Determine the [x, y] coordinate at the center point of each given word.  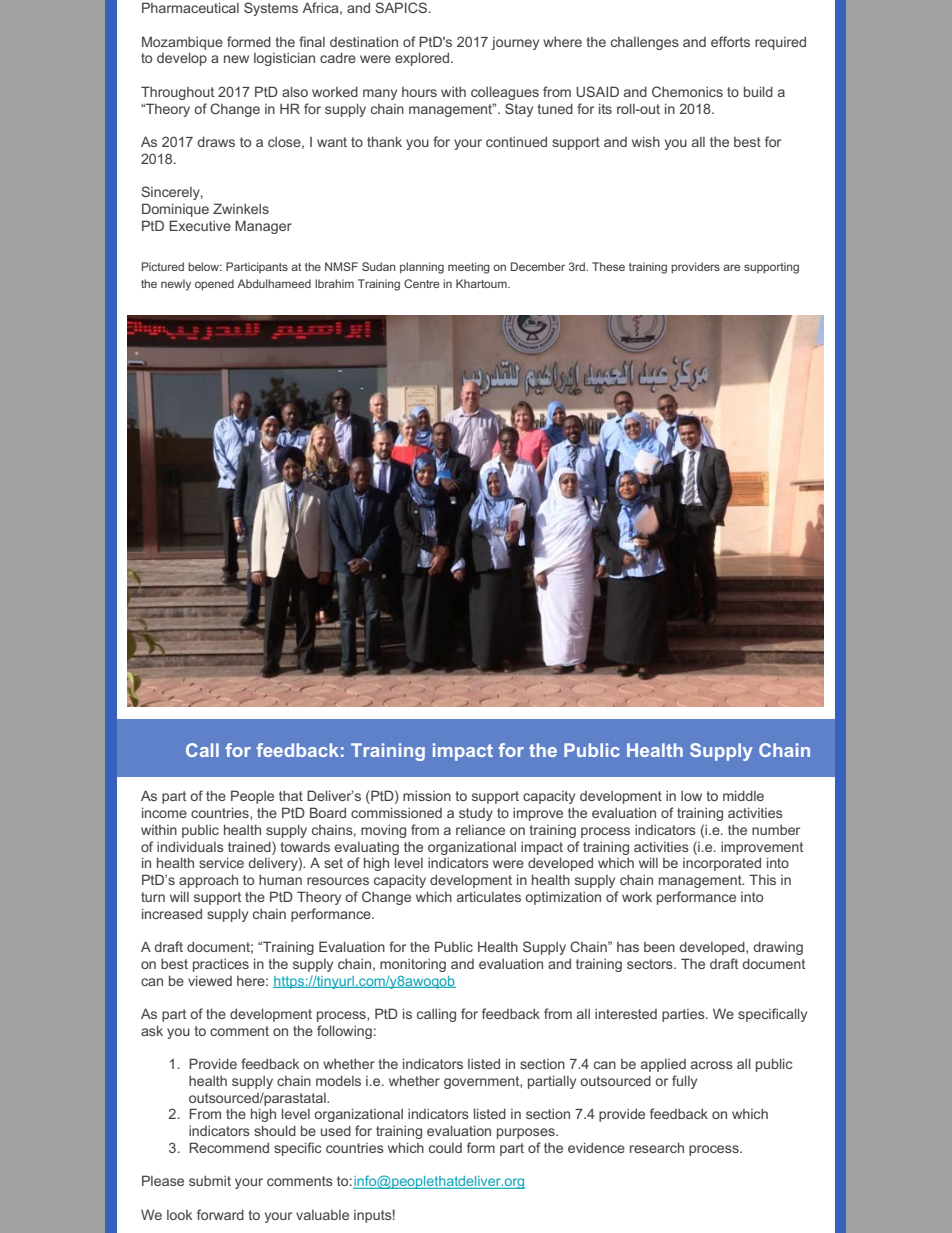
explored [423, 59]
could [445, 1148]
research [657, 1147]
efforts [730, 41]
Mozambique [182, 43]
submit [210, 1181]
